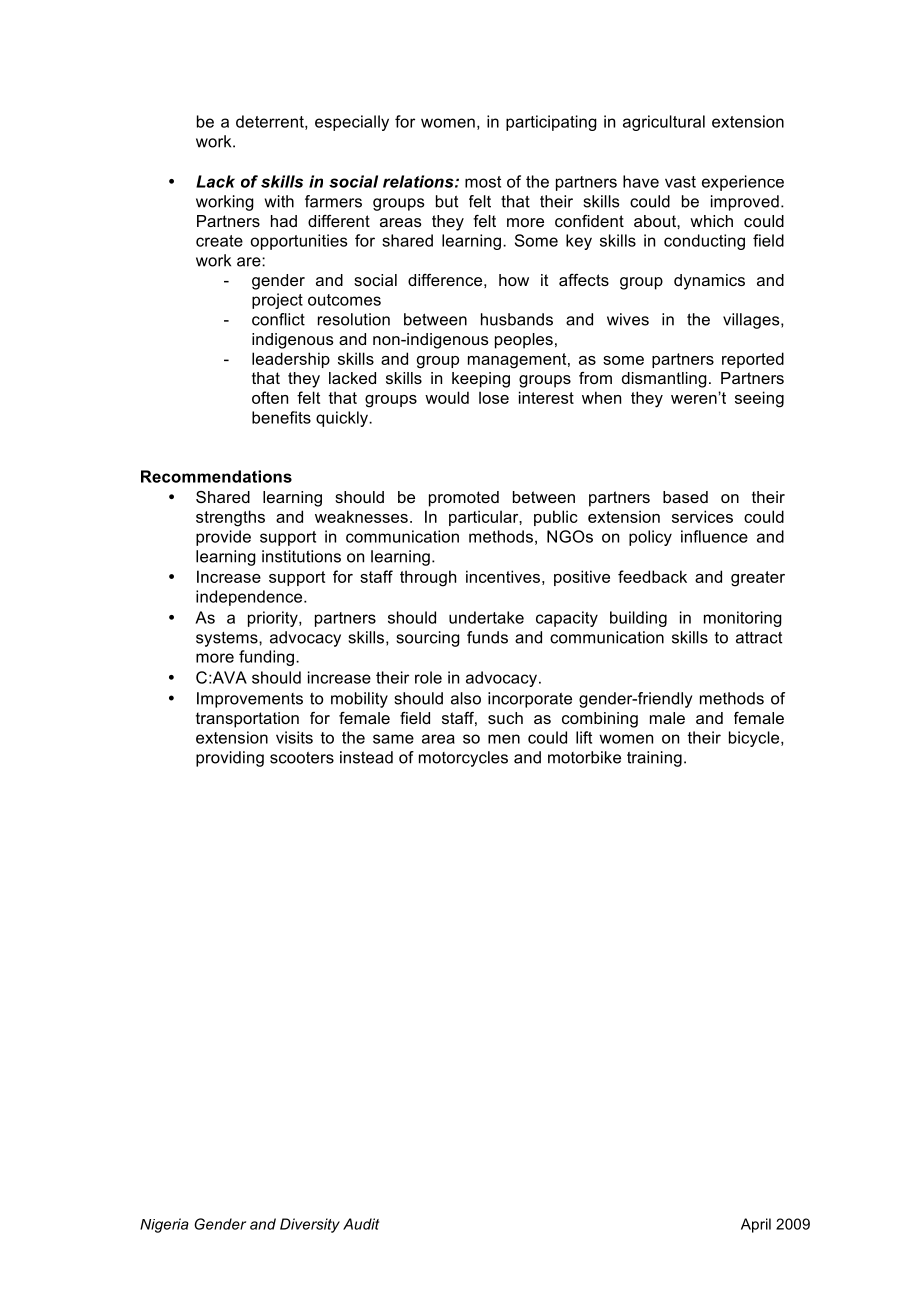  I want to click on providing, so click(230, 759).
